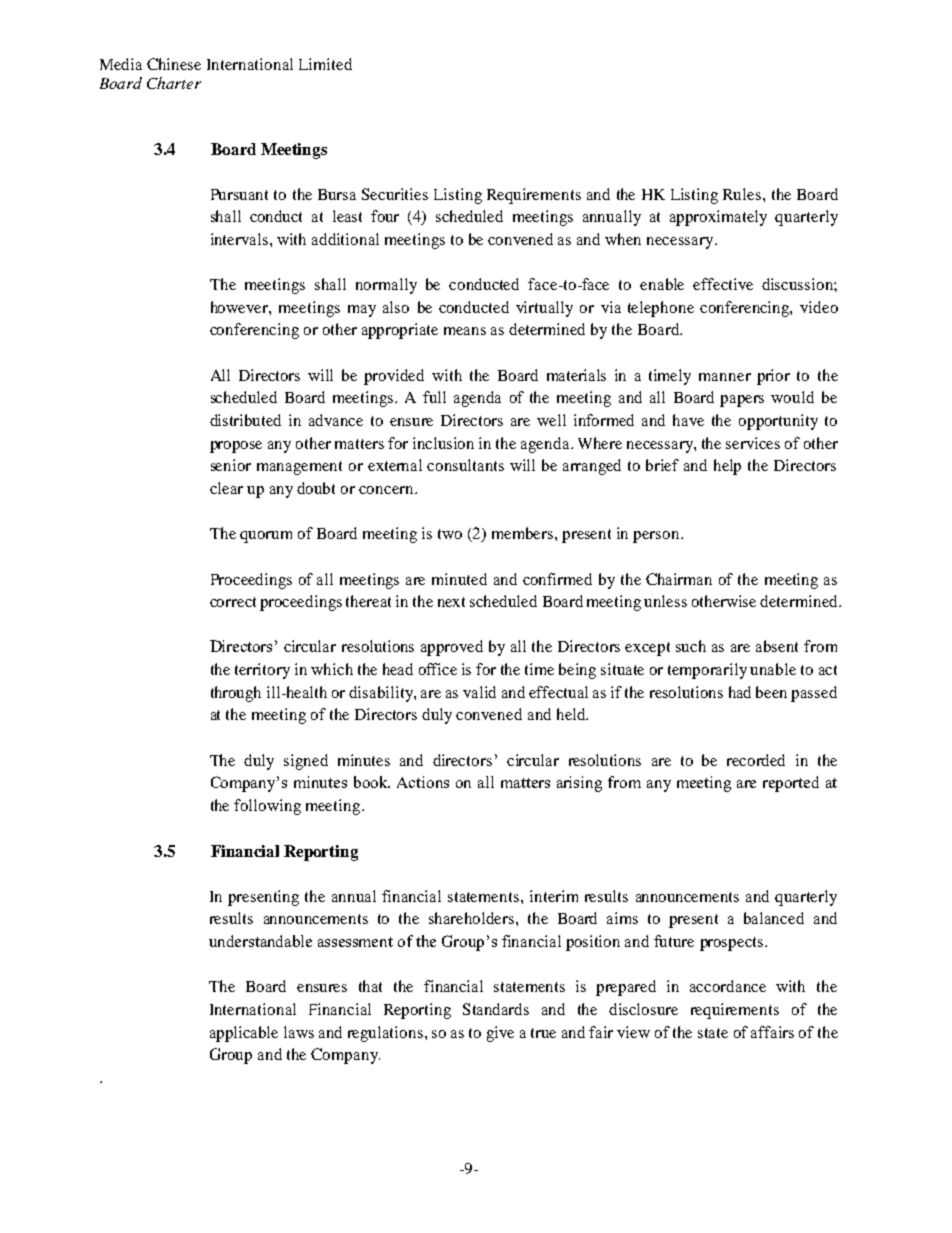  Describe the element at coordinates (236, 694) in the screenshot. I see `through` at that location.
